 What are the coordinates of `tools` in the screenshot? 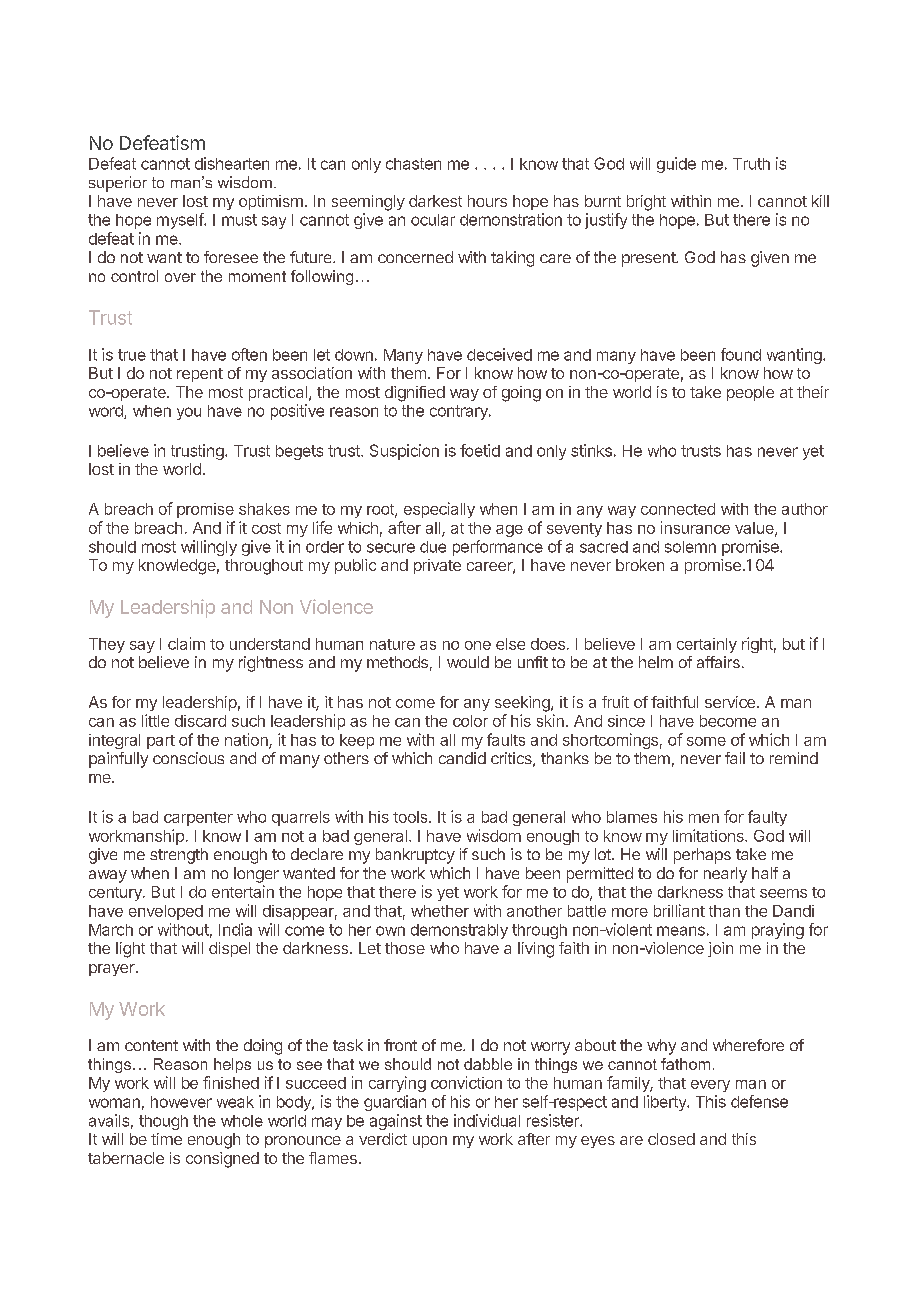 It's located at (411, 817).
